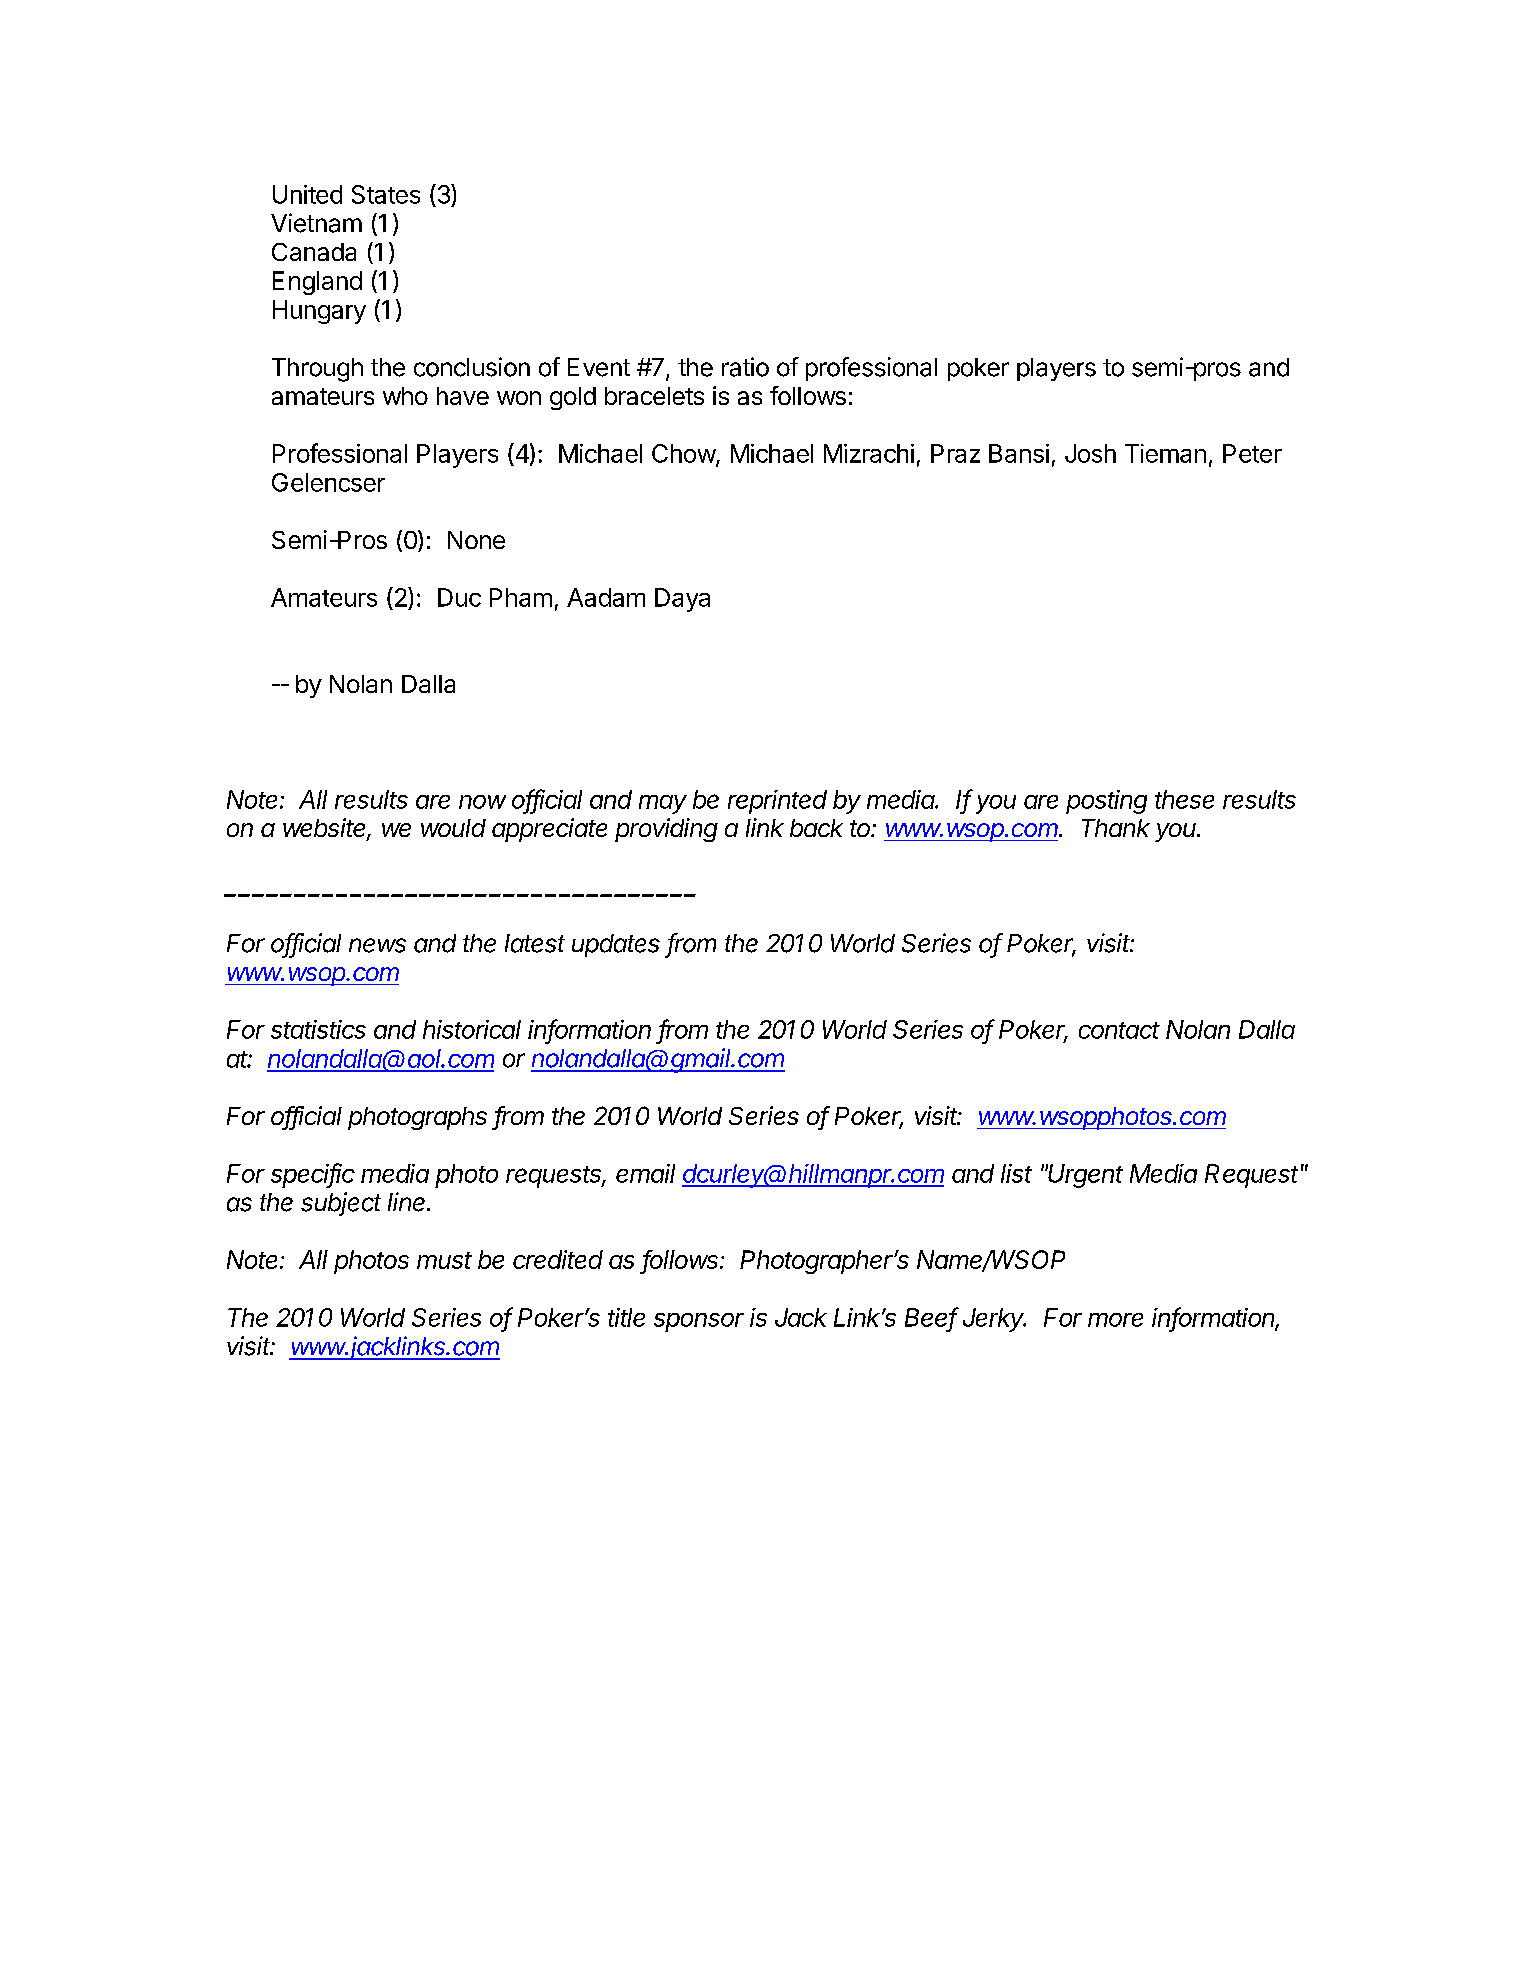  I want to click on must, so click(444, 1260).
